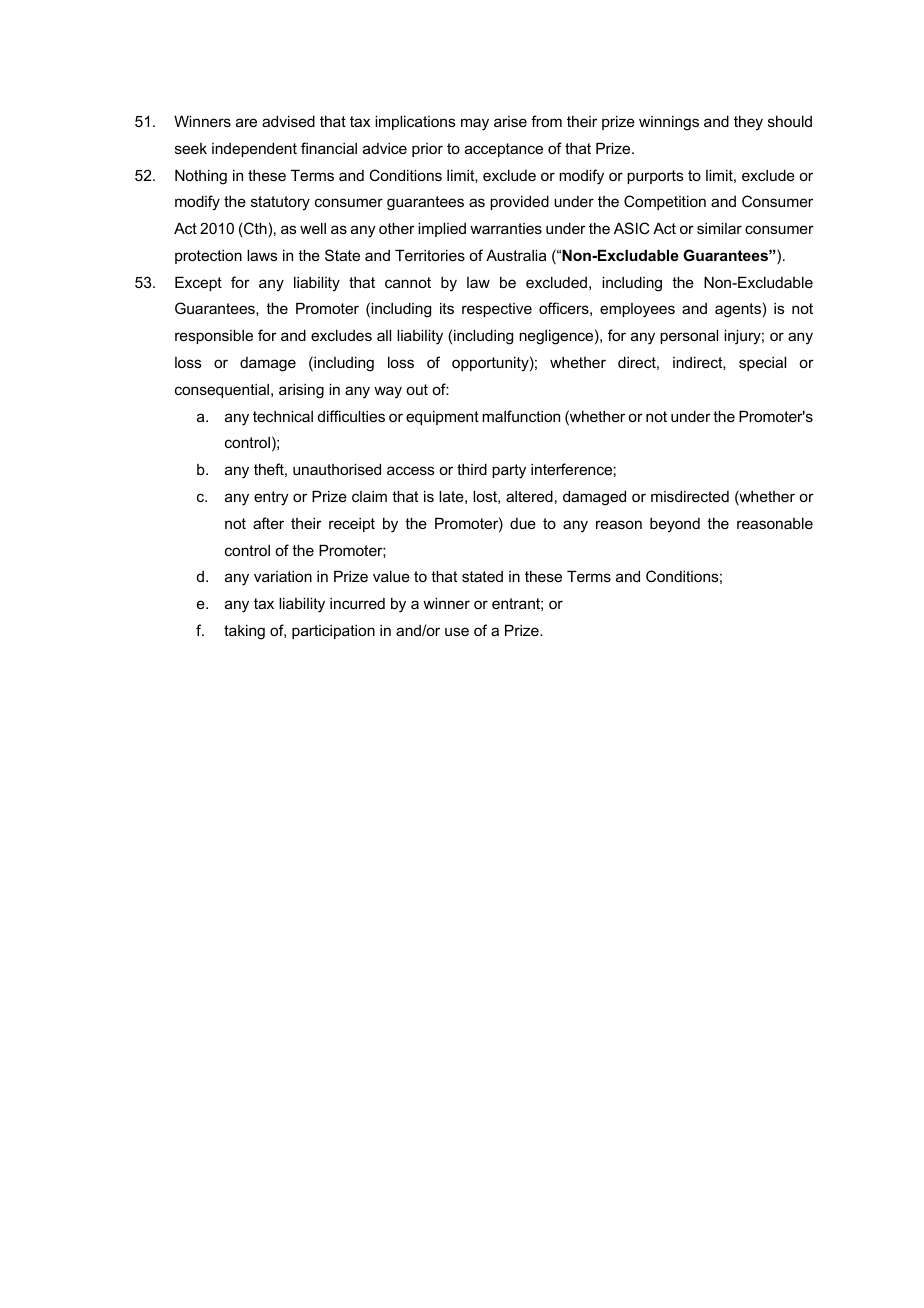  Describe the element at coordinates (738, 310) in the page. I see `agents` at that location.
